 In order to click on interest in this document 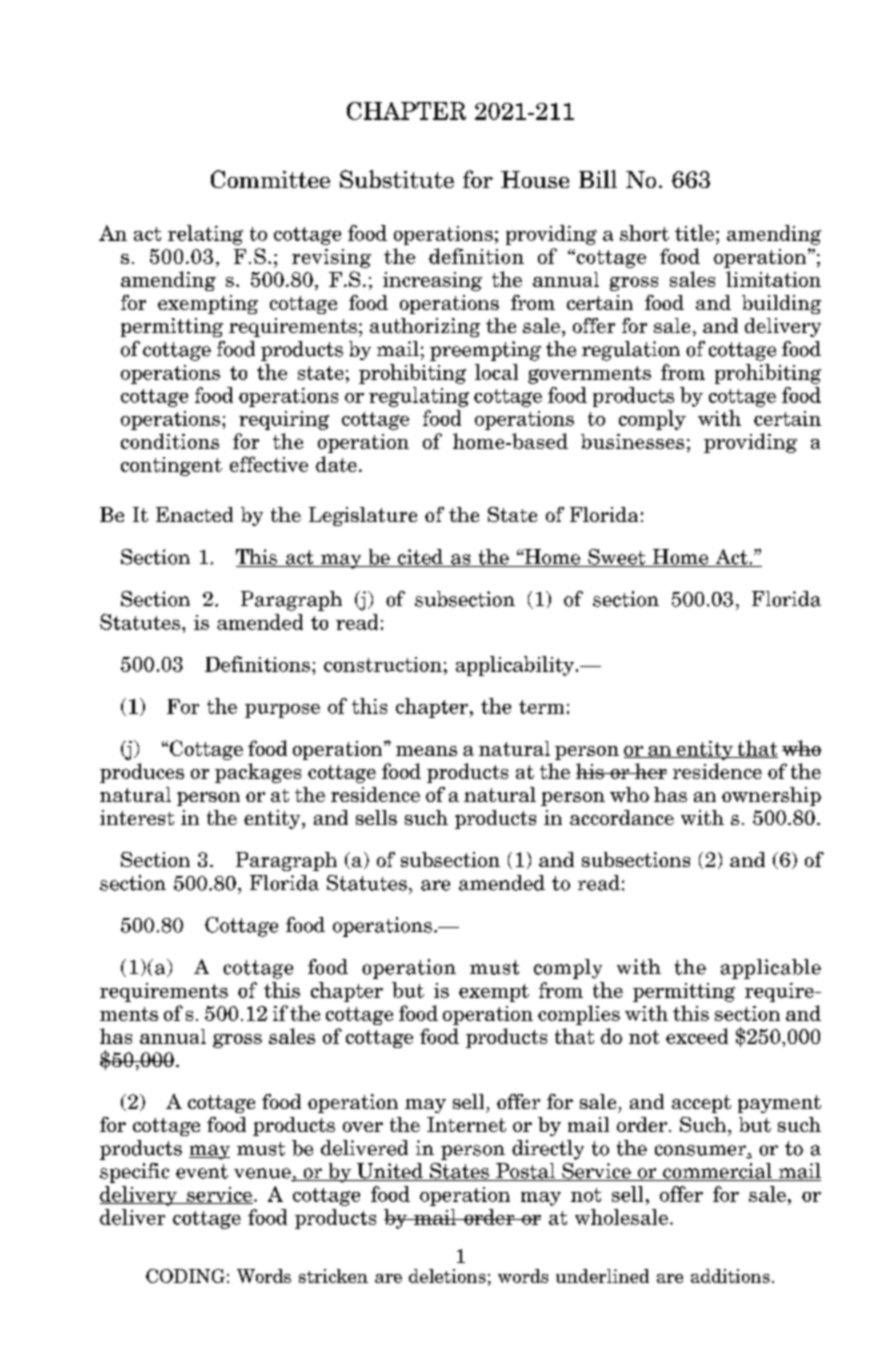, I will do `click(137, 817)`.
